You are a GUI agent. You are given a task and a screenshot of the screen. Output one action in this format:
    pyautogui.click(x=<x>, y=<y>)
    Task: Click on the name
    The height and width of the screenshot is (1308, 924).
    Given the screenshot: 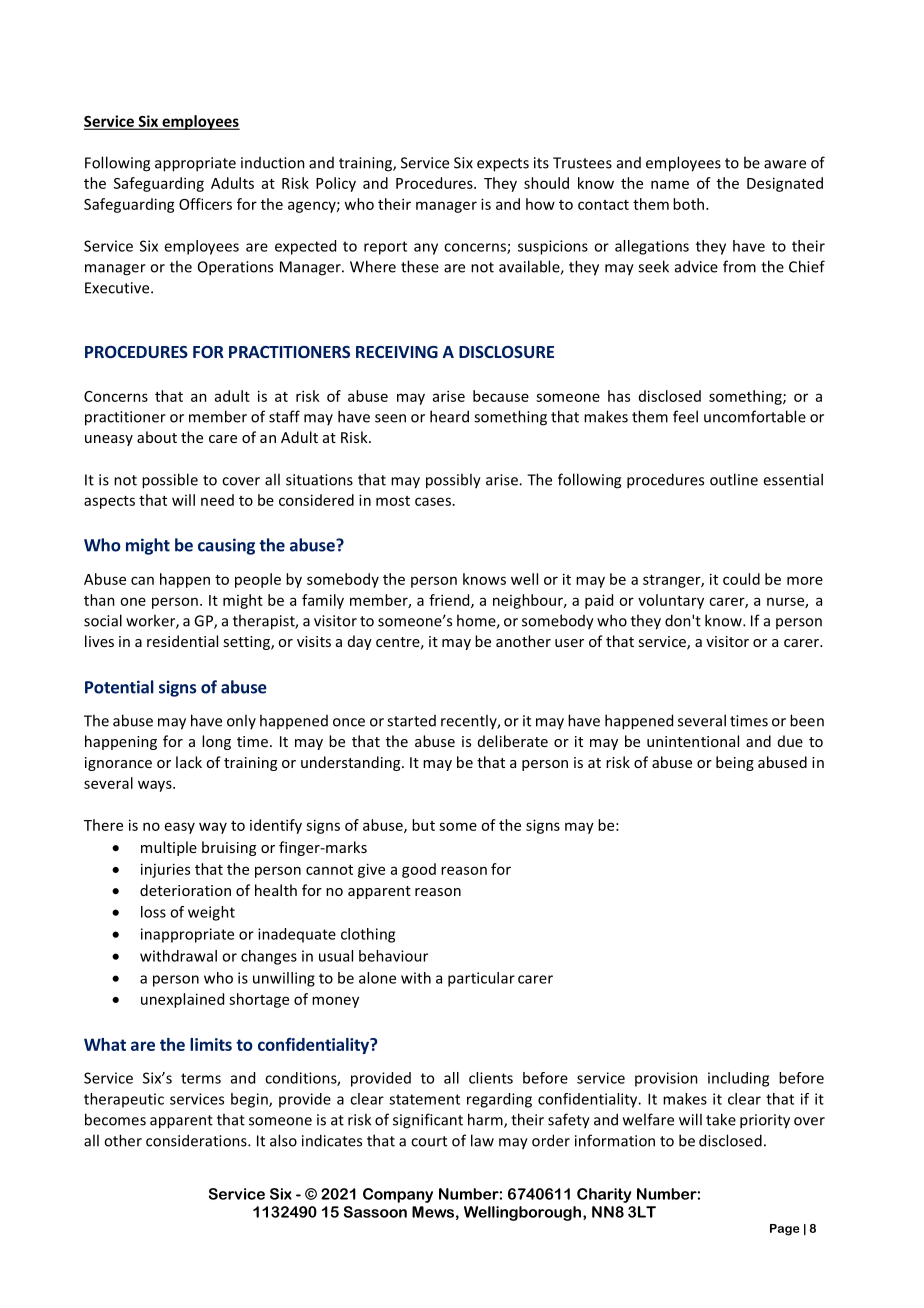 What is the action you would take?
    pyautogui.click(x=670, y=184)
